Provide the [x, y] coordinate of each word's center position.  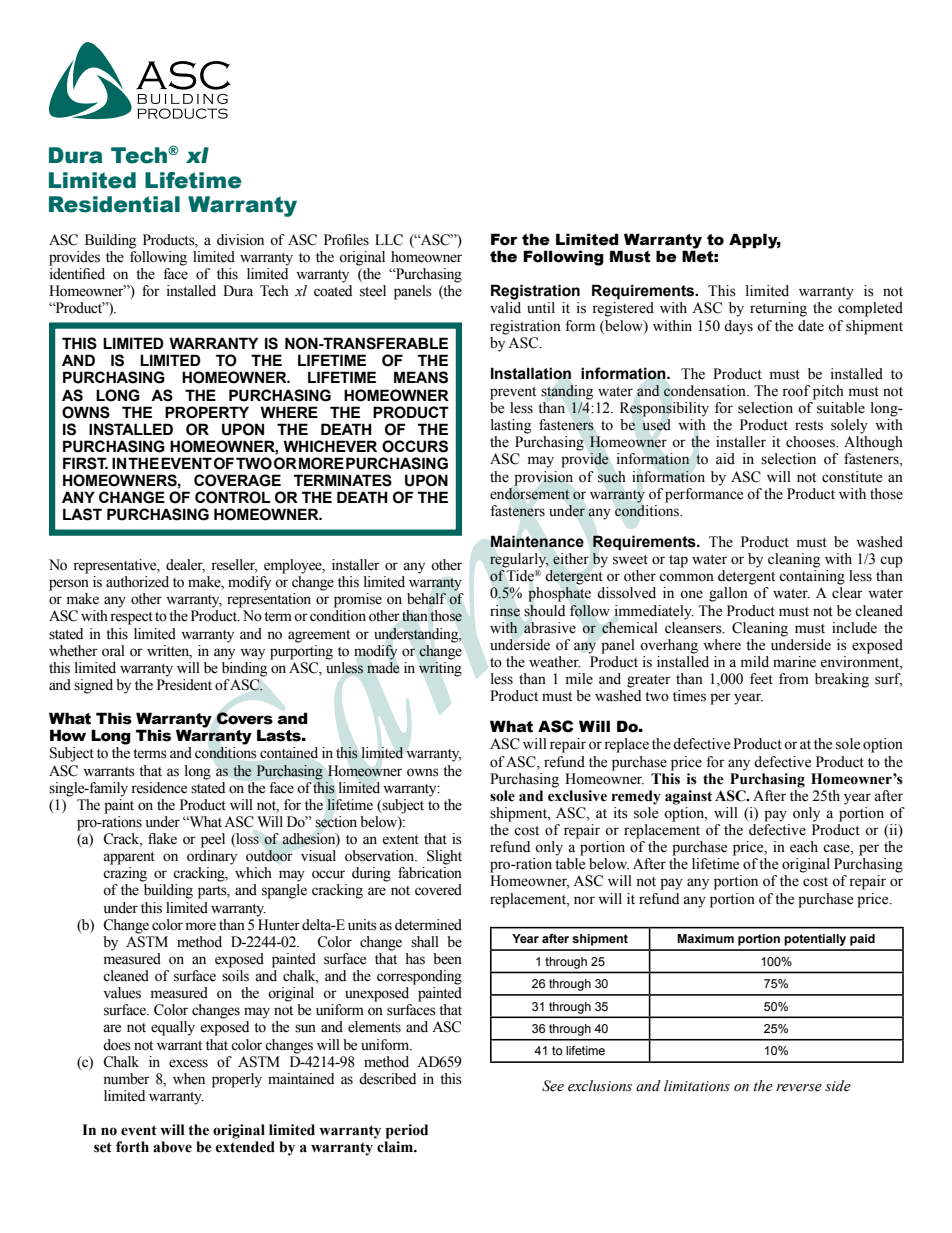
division [240, 240]
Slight [444, 857]
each [804, 847]
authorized [137, 582]
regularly [519, 561]
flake [162, 839]
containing [812, 577]
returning [778, 309]
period [407, 1131]
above [172, 1147]
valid [505, 308]
